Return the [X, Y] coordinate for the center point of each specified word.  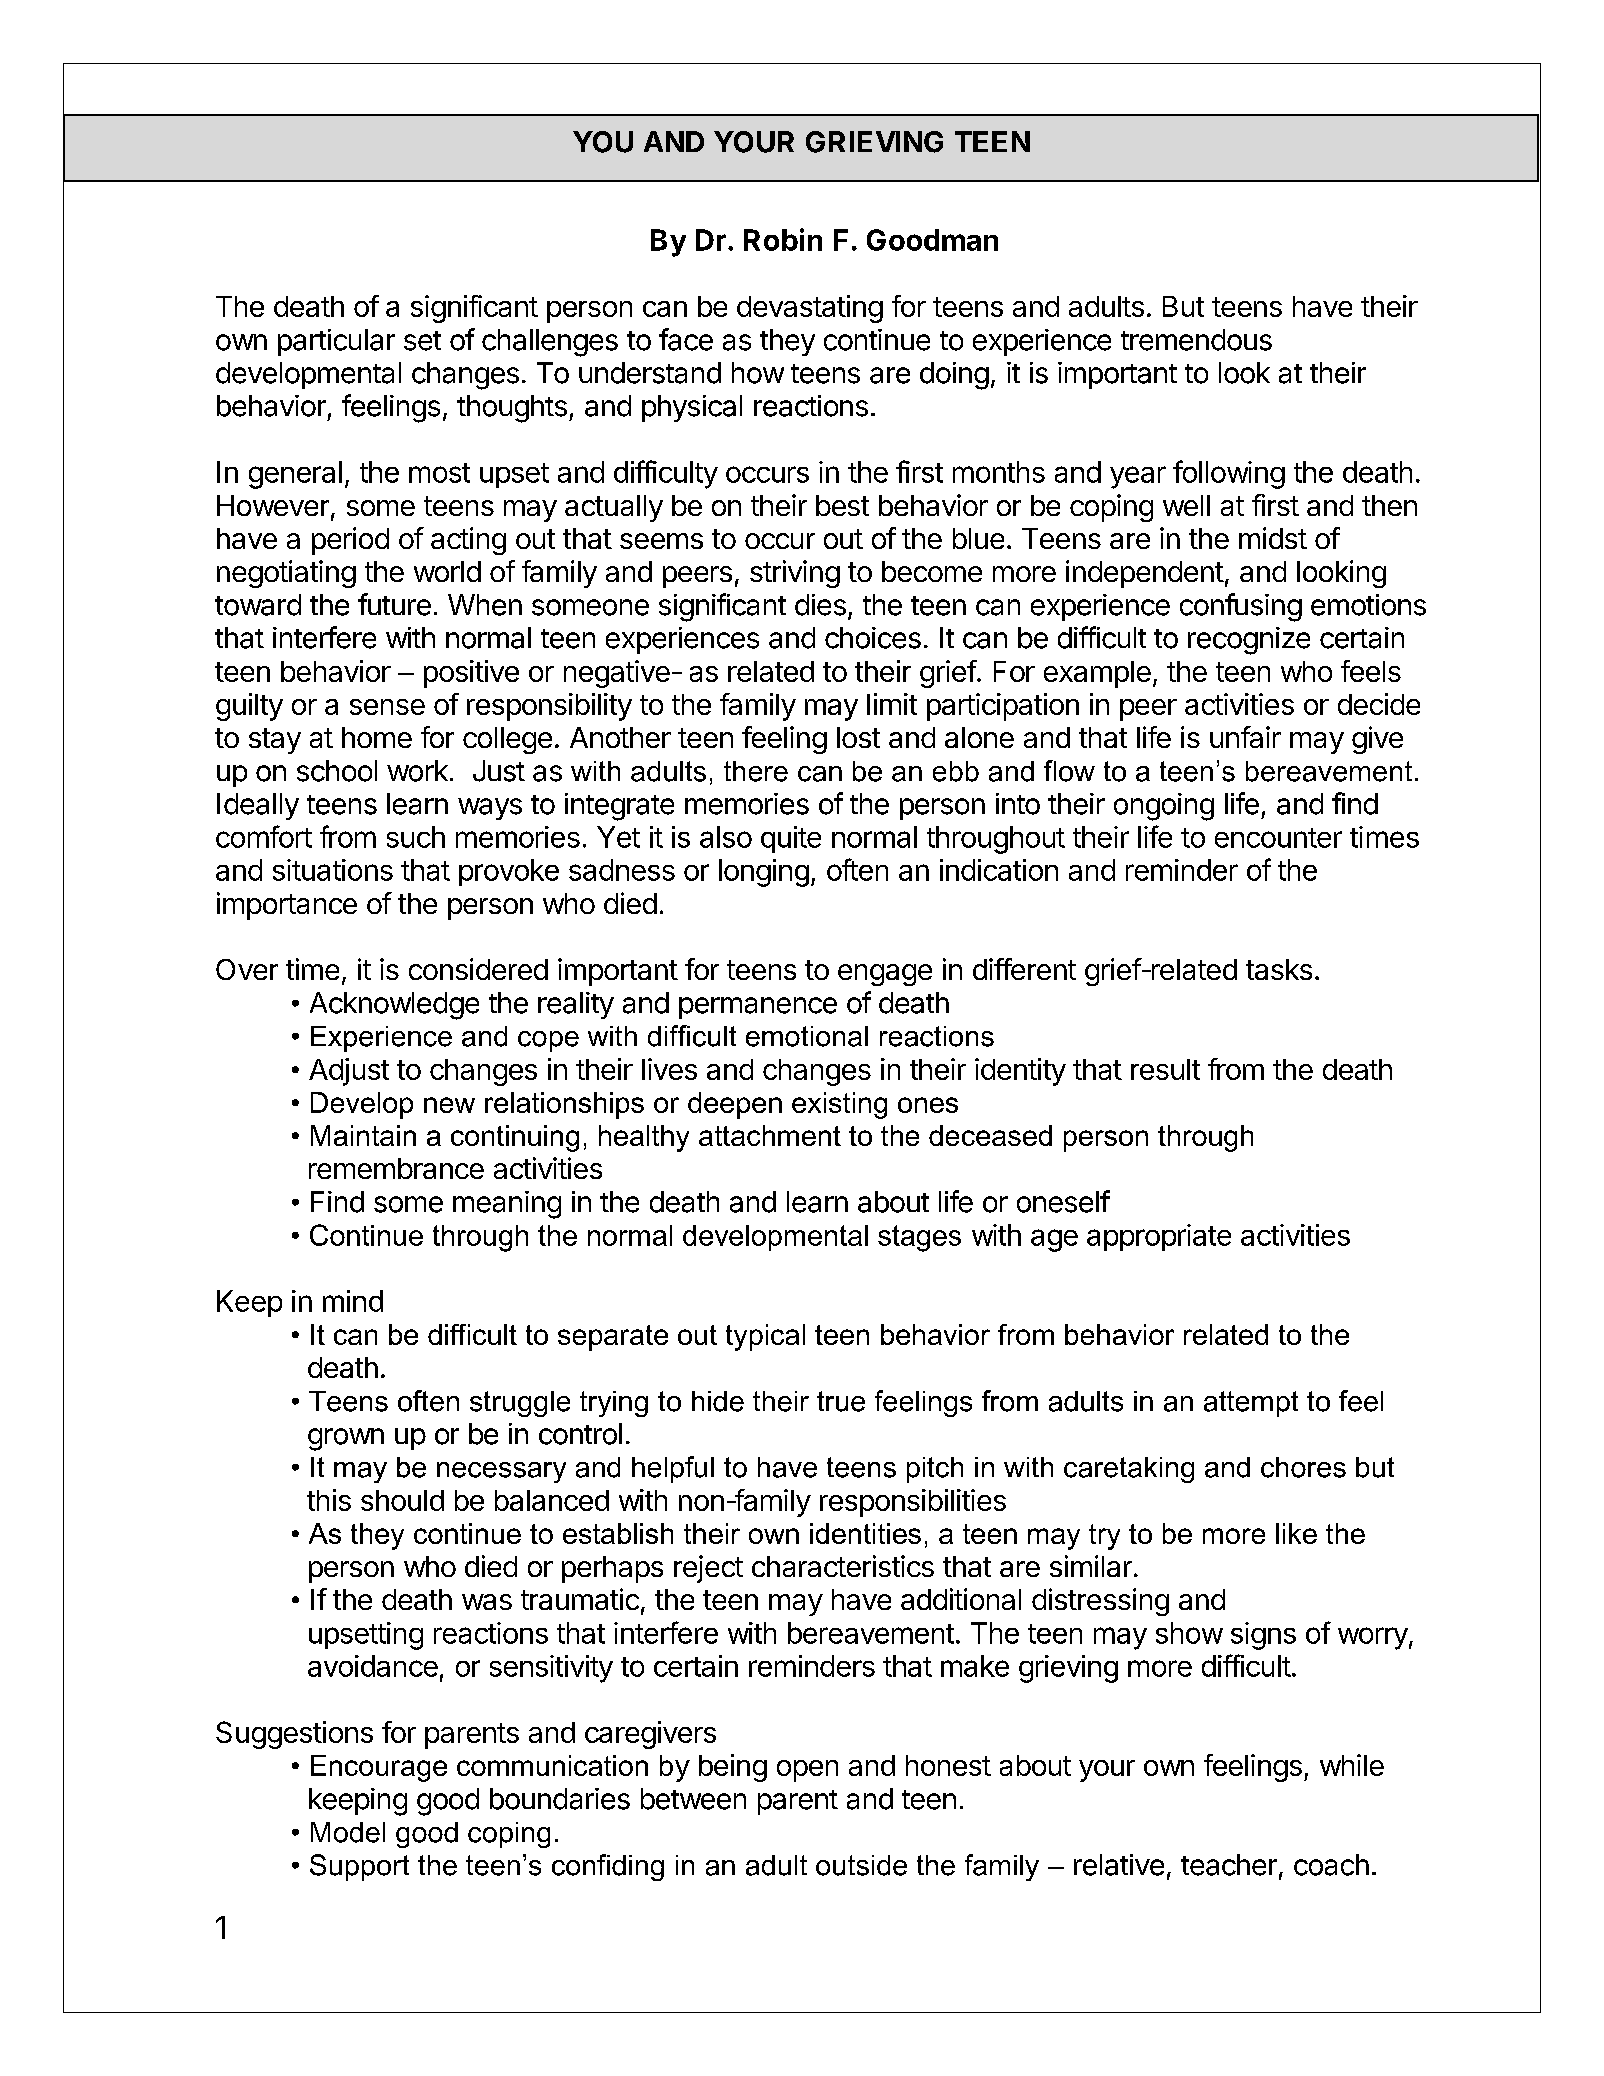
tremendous [1196, 340]
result [1165, 1069]
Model [348, 1832]
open [807, 1771]
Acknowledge [394, 1006]
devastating [810, 309]
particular [336, 342]
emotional [807, 1036]
